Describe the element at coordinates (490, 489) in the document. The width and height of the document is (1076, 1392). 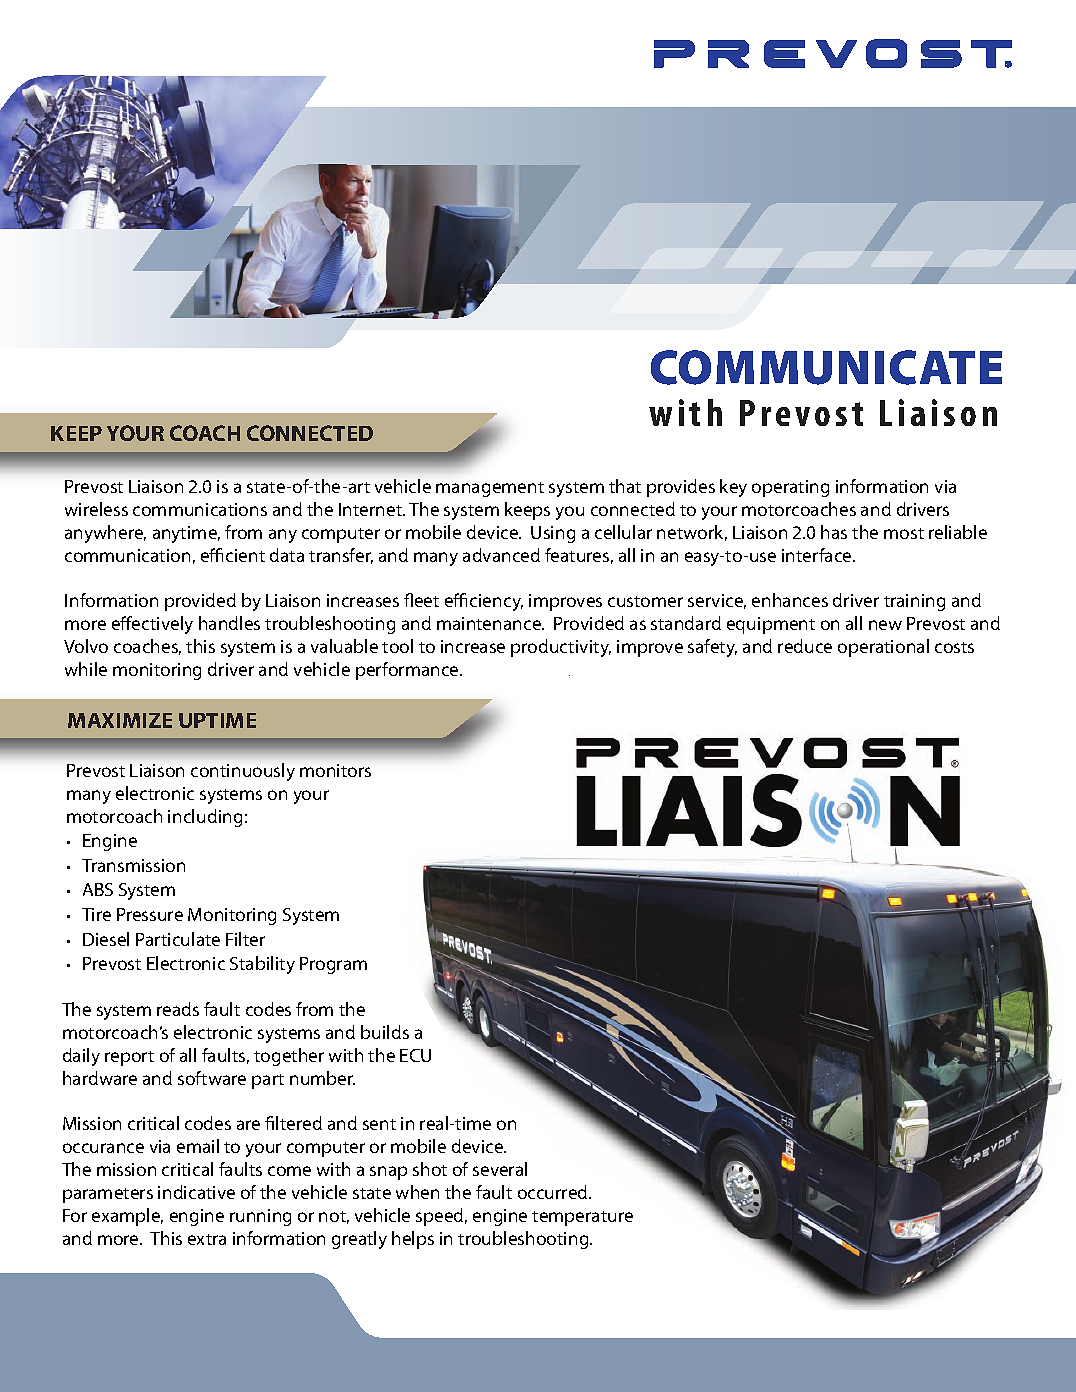
I see `management` at that location.
